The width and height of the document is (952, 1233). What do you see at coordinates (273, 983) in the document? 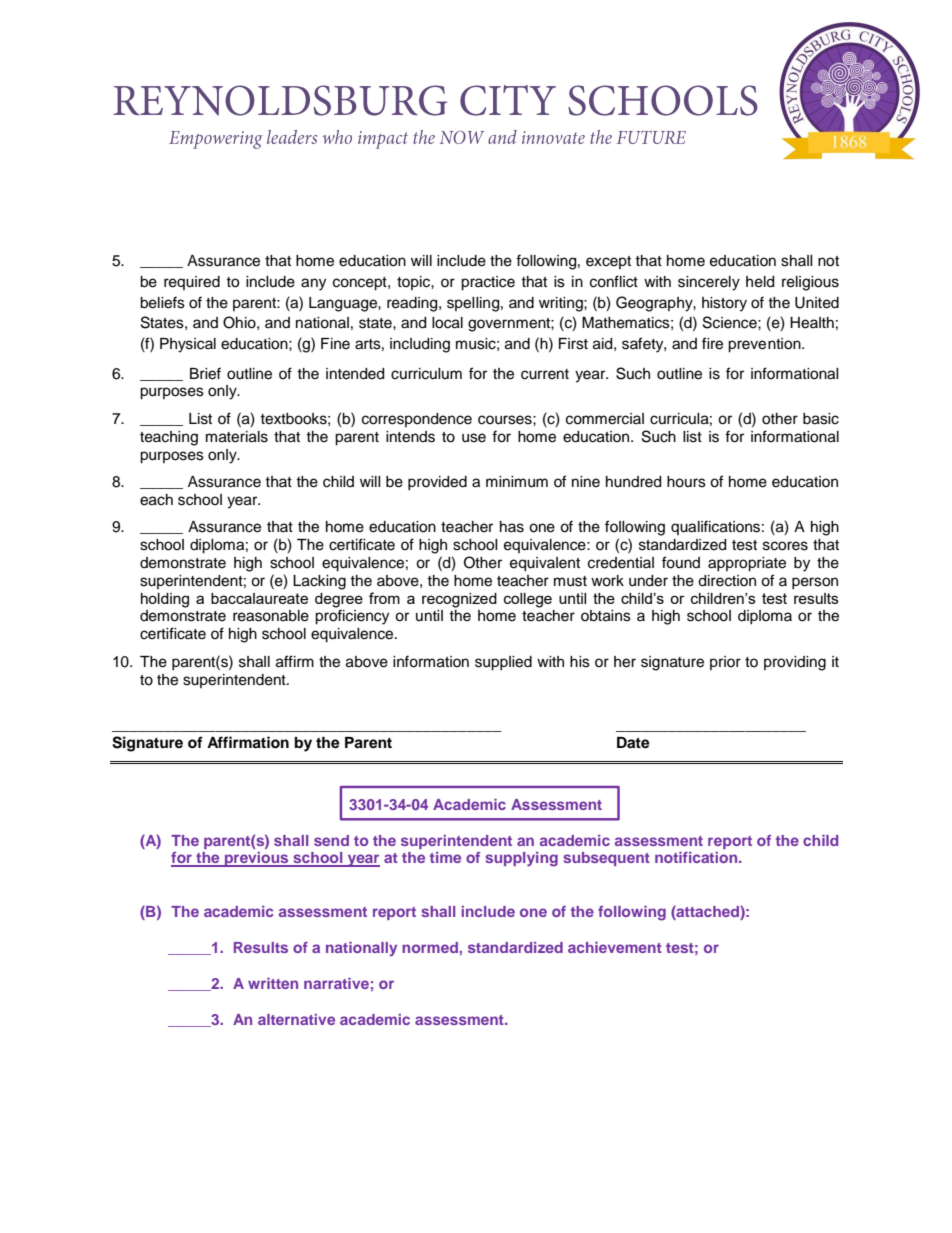
I see `written` at bounding box center [273, 983].
